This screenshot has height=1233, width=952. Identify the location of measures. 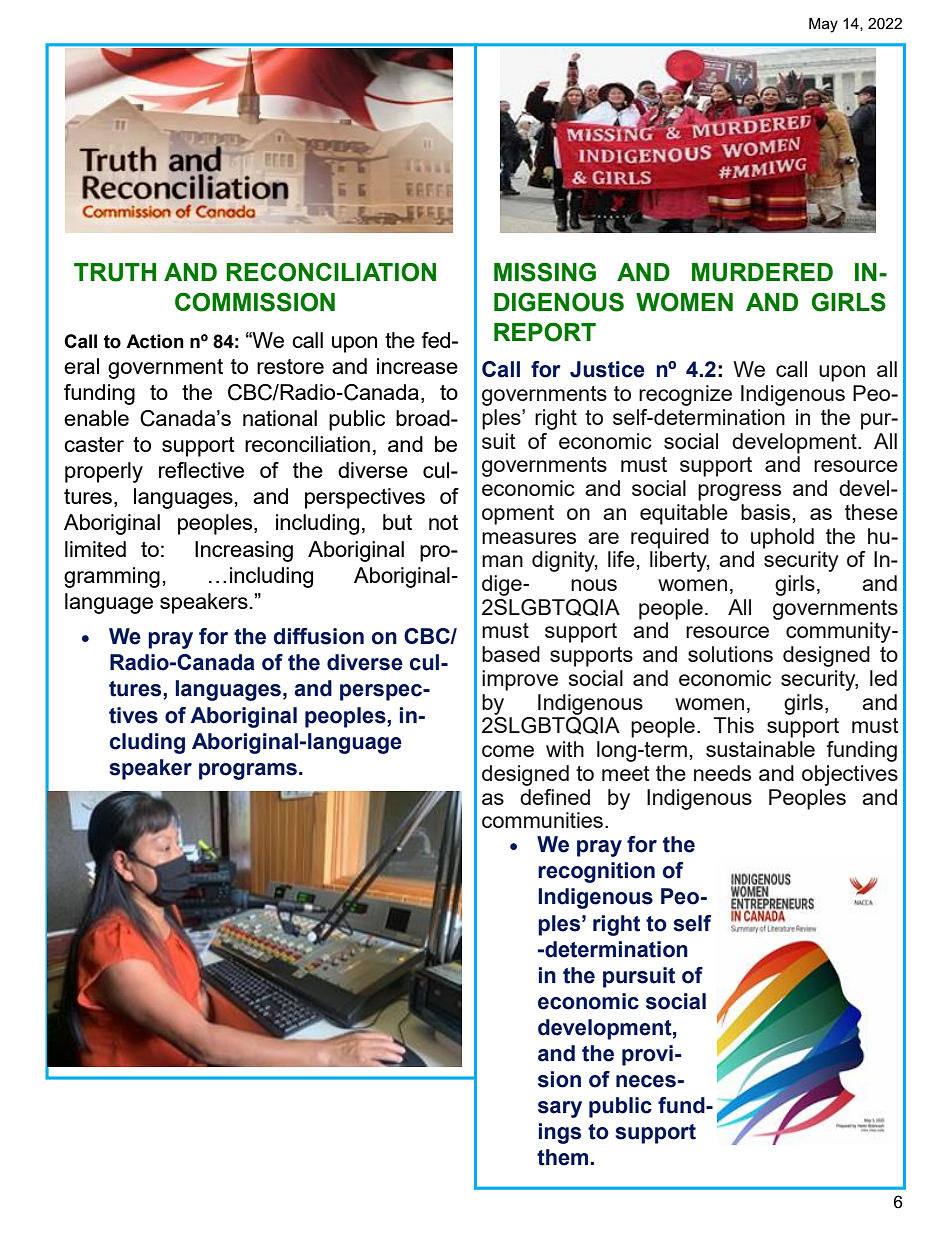
(529, 538).
